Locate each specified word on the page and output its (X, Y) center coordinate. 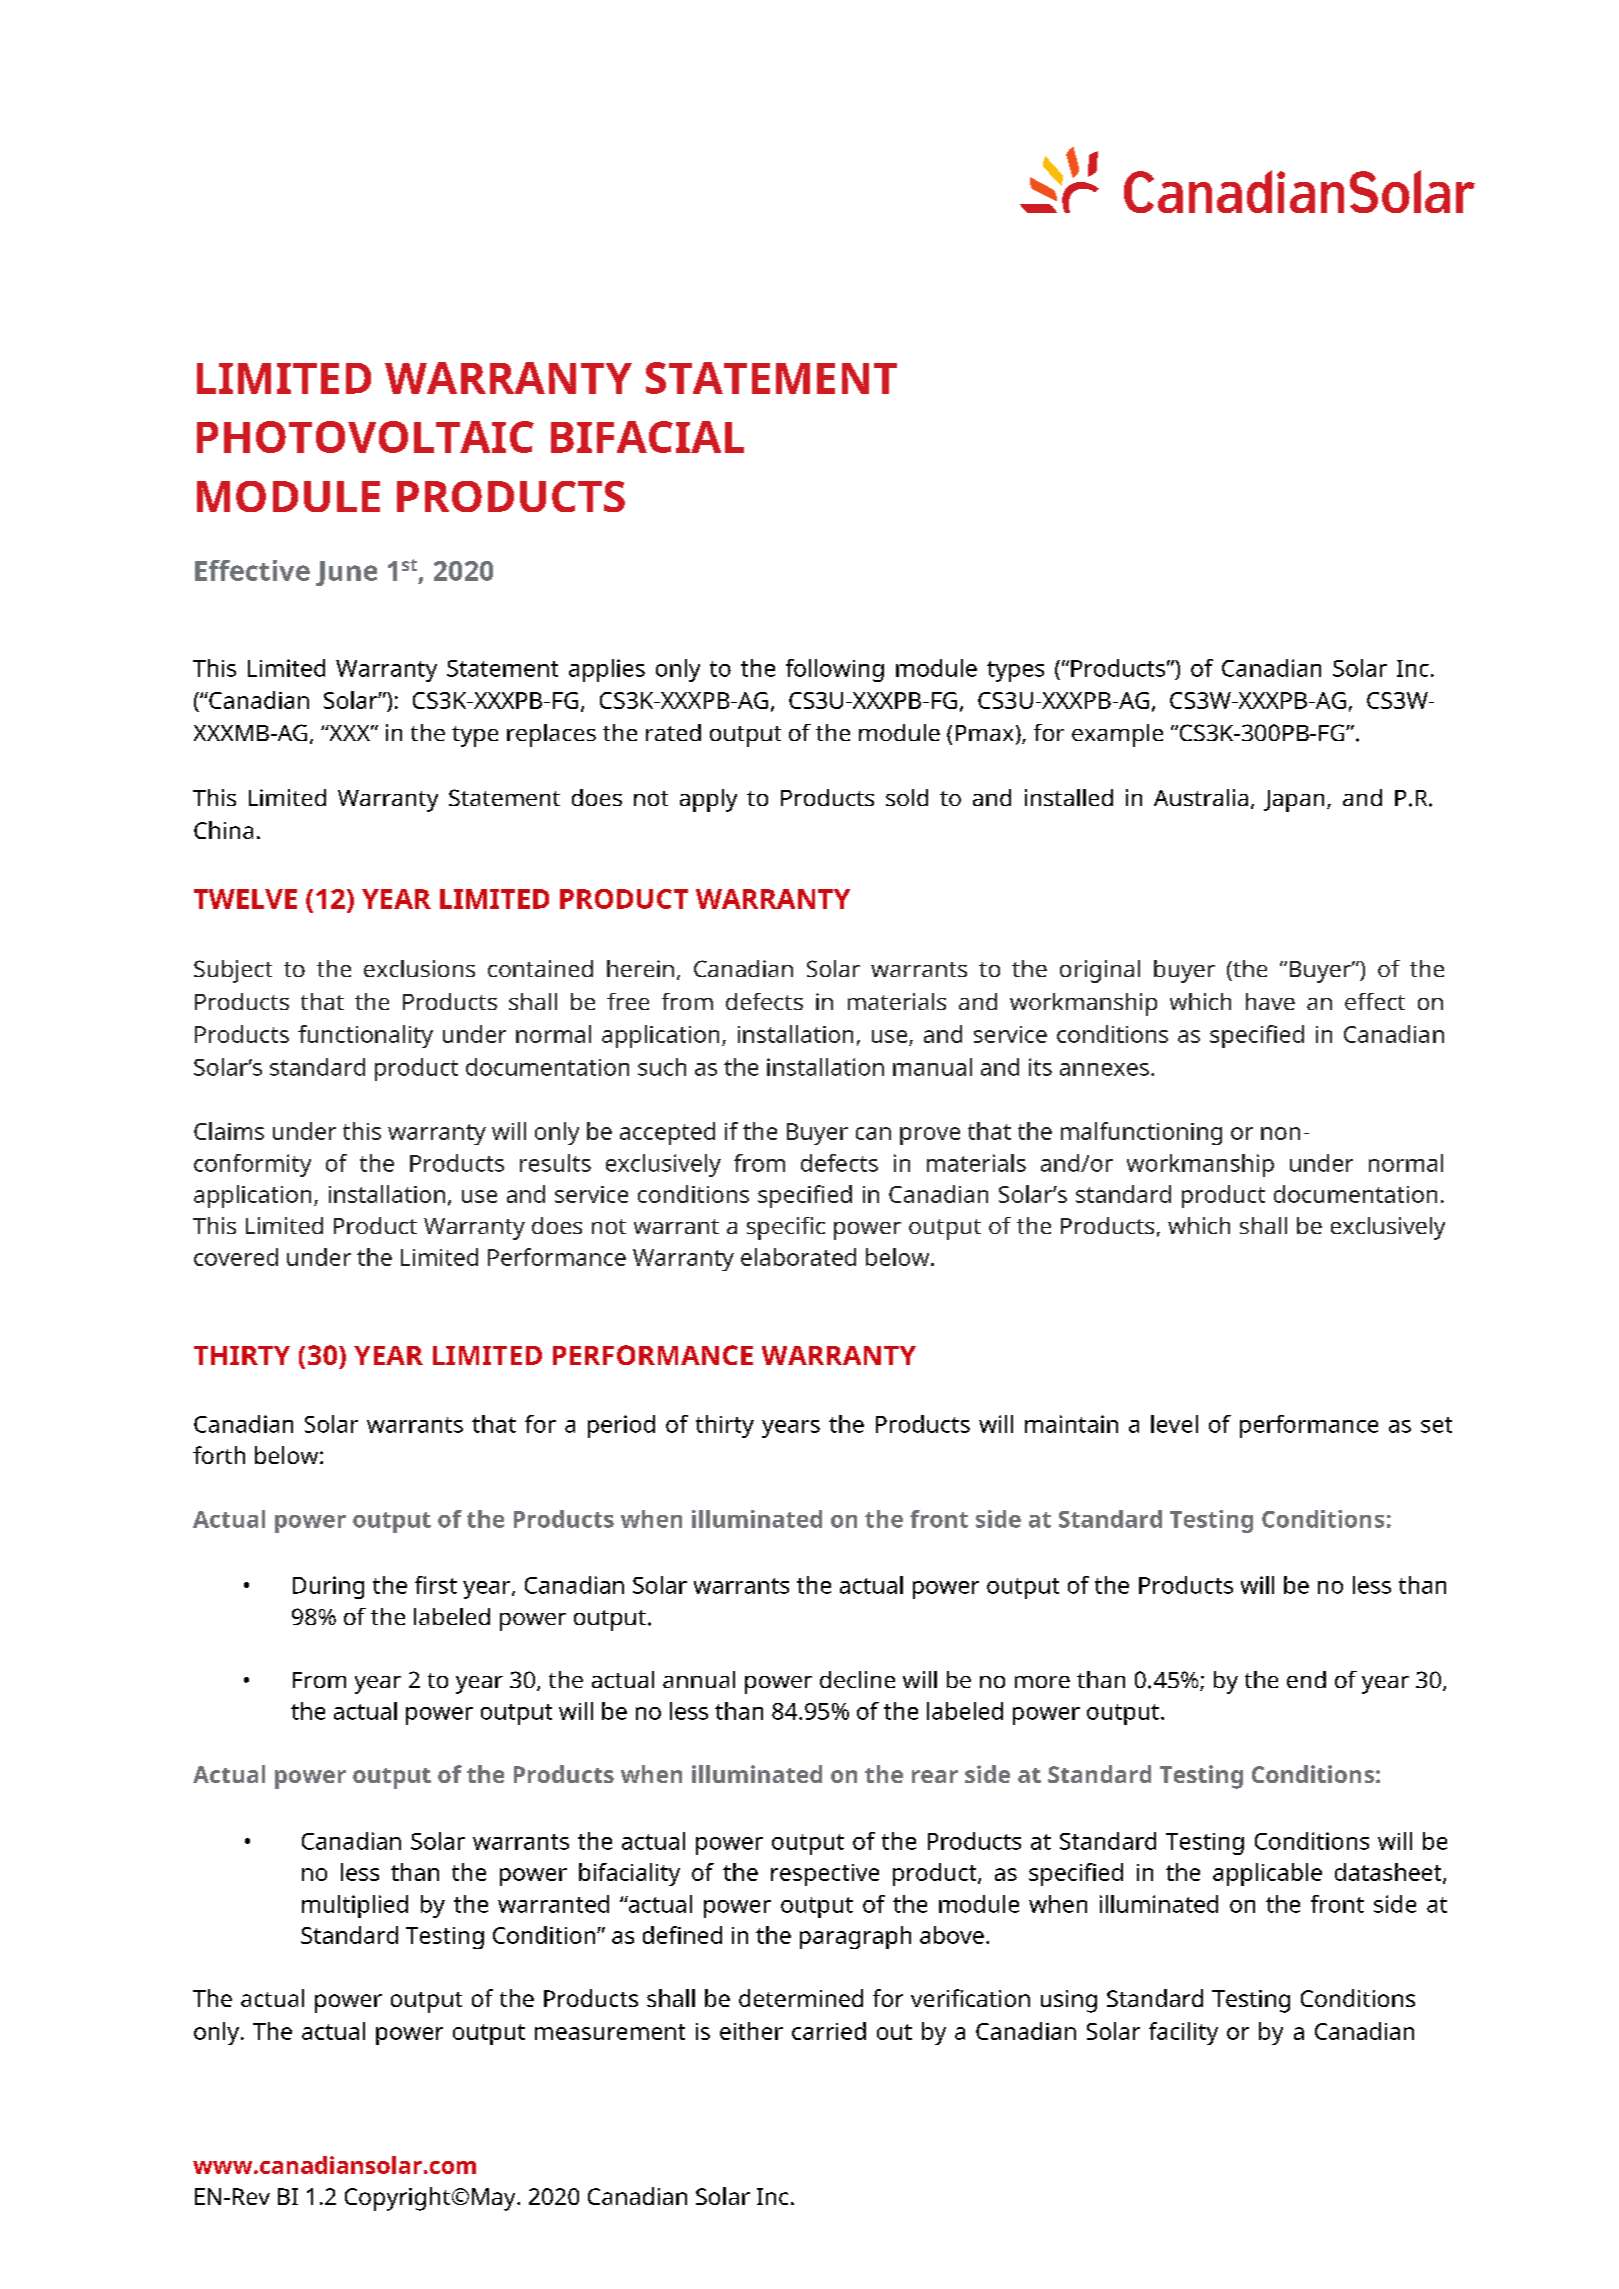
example (1117, 735)
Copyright (397, 2199)
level (1174, 1424)
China (223, 830)
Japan (1294, 801)
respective (825, 1875)
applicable (1267, 1874)
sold (907, 797)
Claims (229, 1131)
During (328, 1587)
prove (930, 1136)
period (621, 1426)
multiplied (355, 1906)
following (835, 670)
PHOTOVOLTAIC (365, 437)
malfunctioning (1141, 1133)
